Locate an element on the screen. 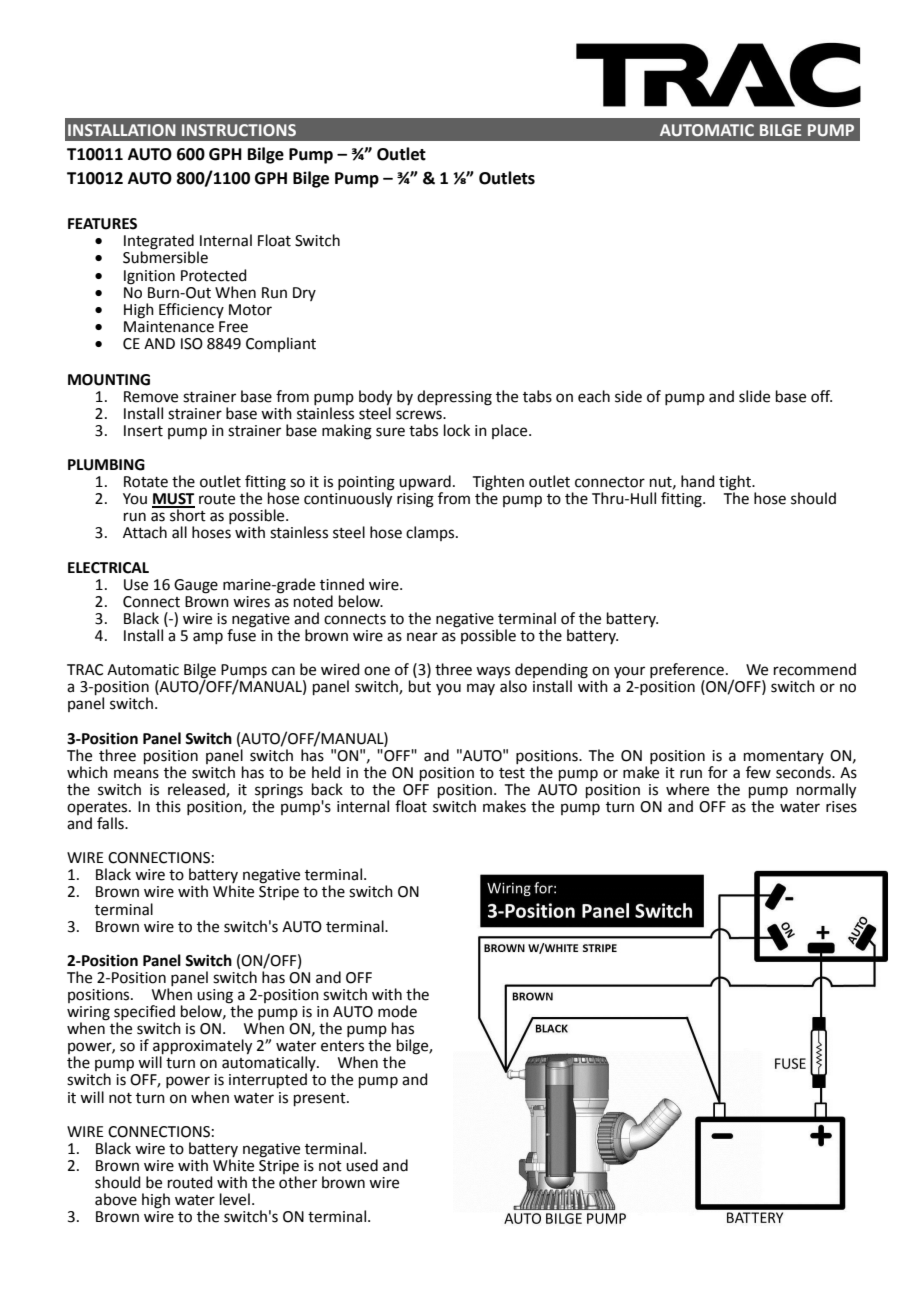 This screenshot has height=1308, width=924. INSTRUCTIONS is located at coordinates (239, 130).
